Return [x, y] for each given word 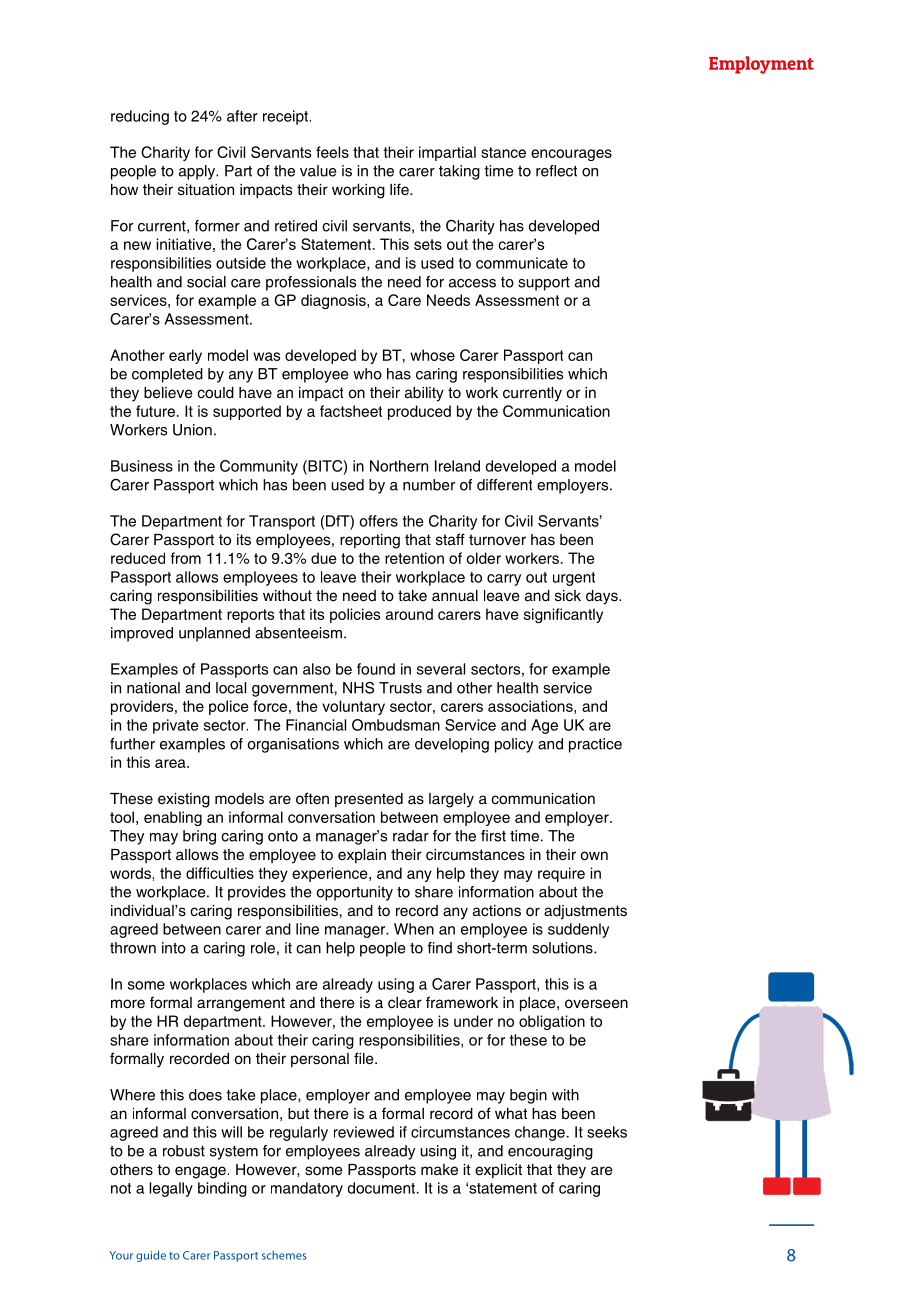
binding [222, 1189]
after [242, 116]
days [603, 597]
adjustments [585, 912]
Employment [761, 65]
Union [192, 430]
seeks [607, 1132]
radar [411, 836]
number [429, 485]
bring [199, 837]
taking [459, 172]
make [439, 1169]
